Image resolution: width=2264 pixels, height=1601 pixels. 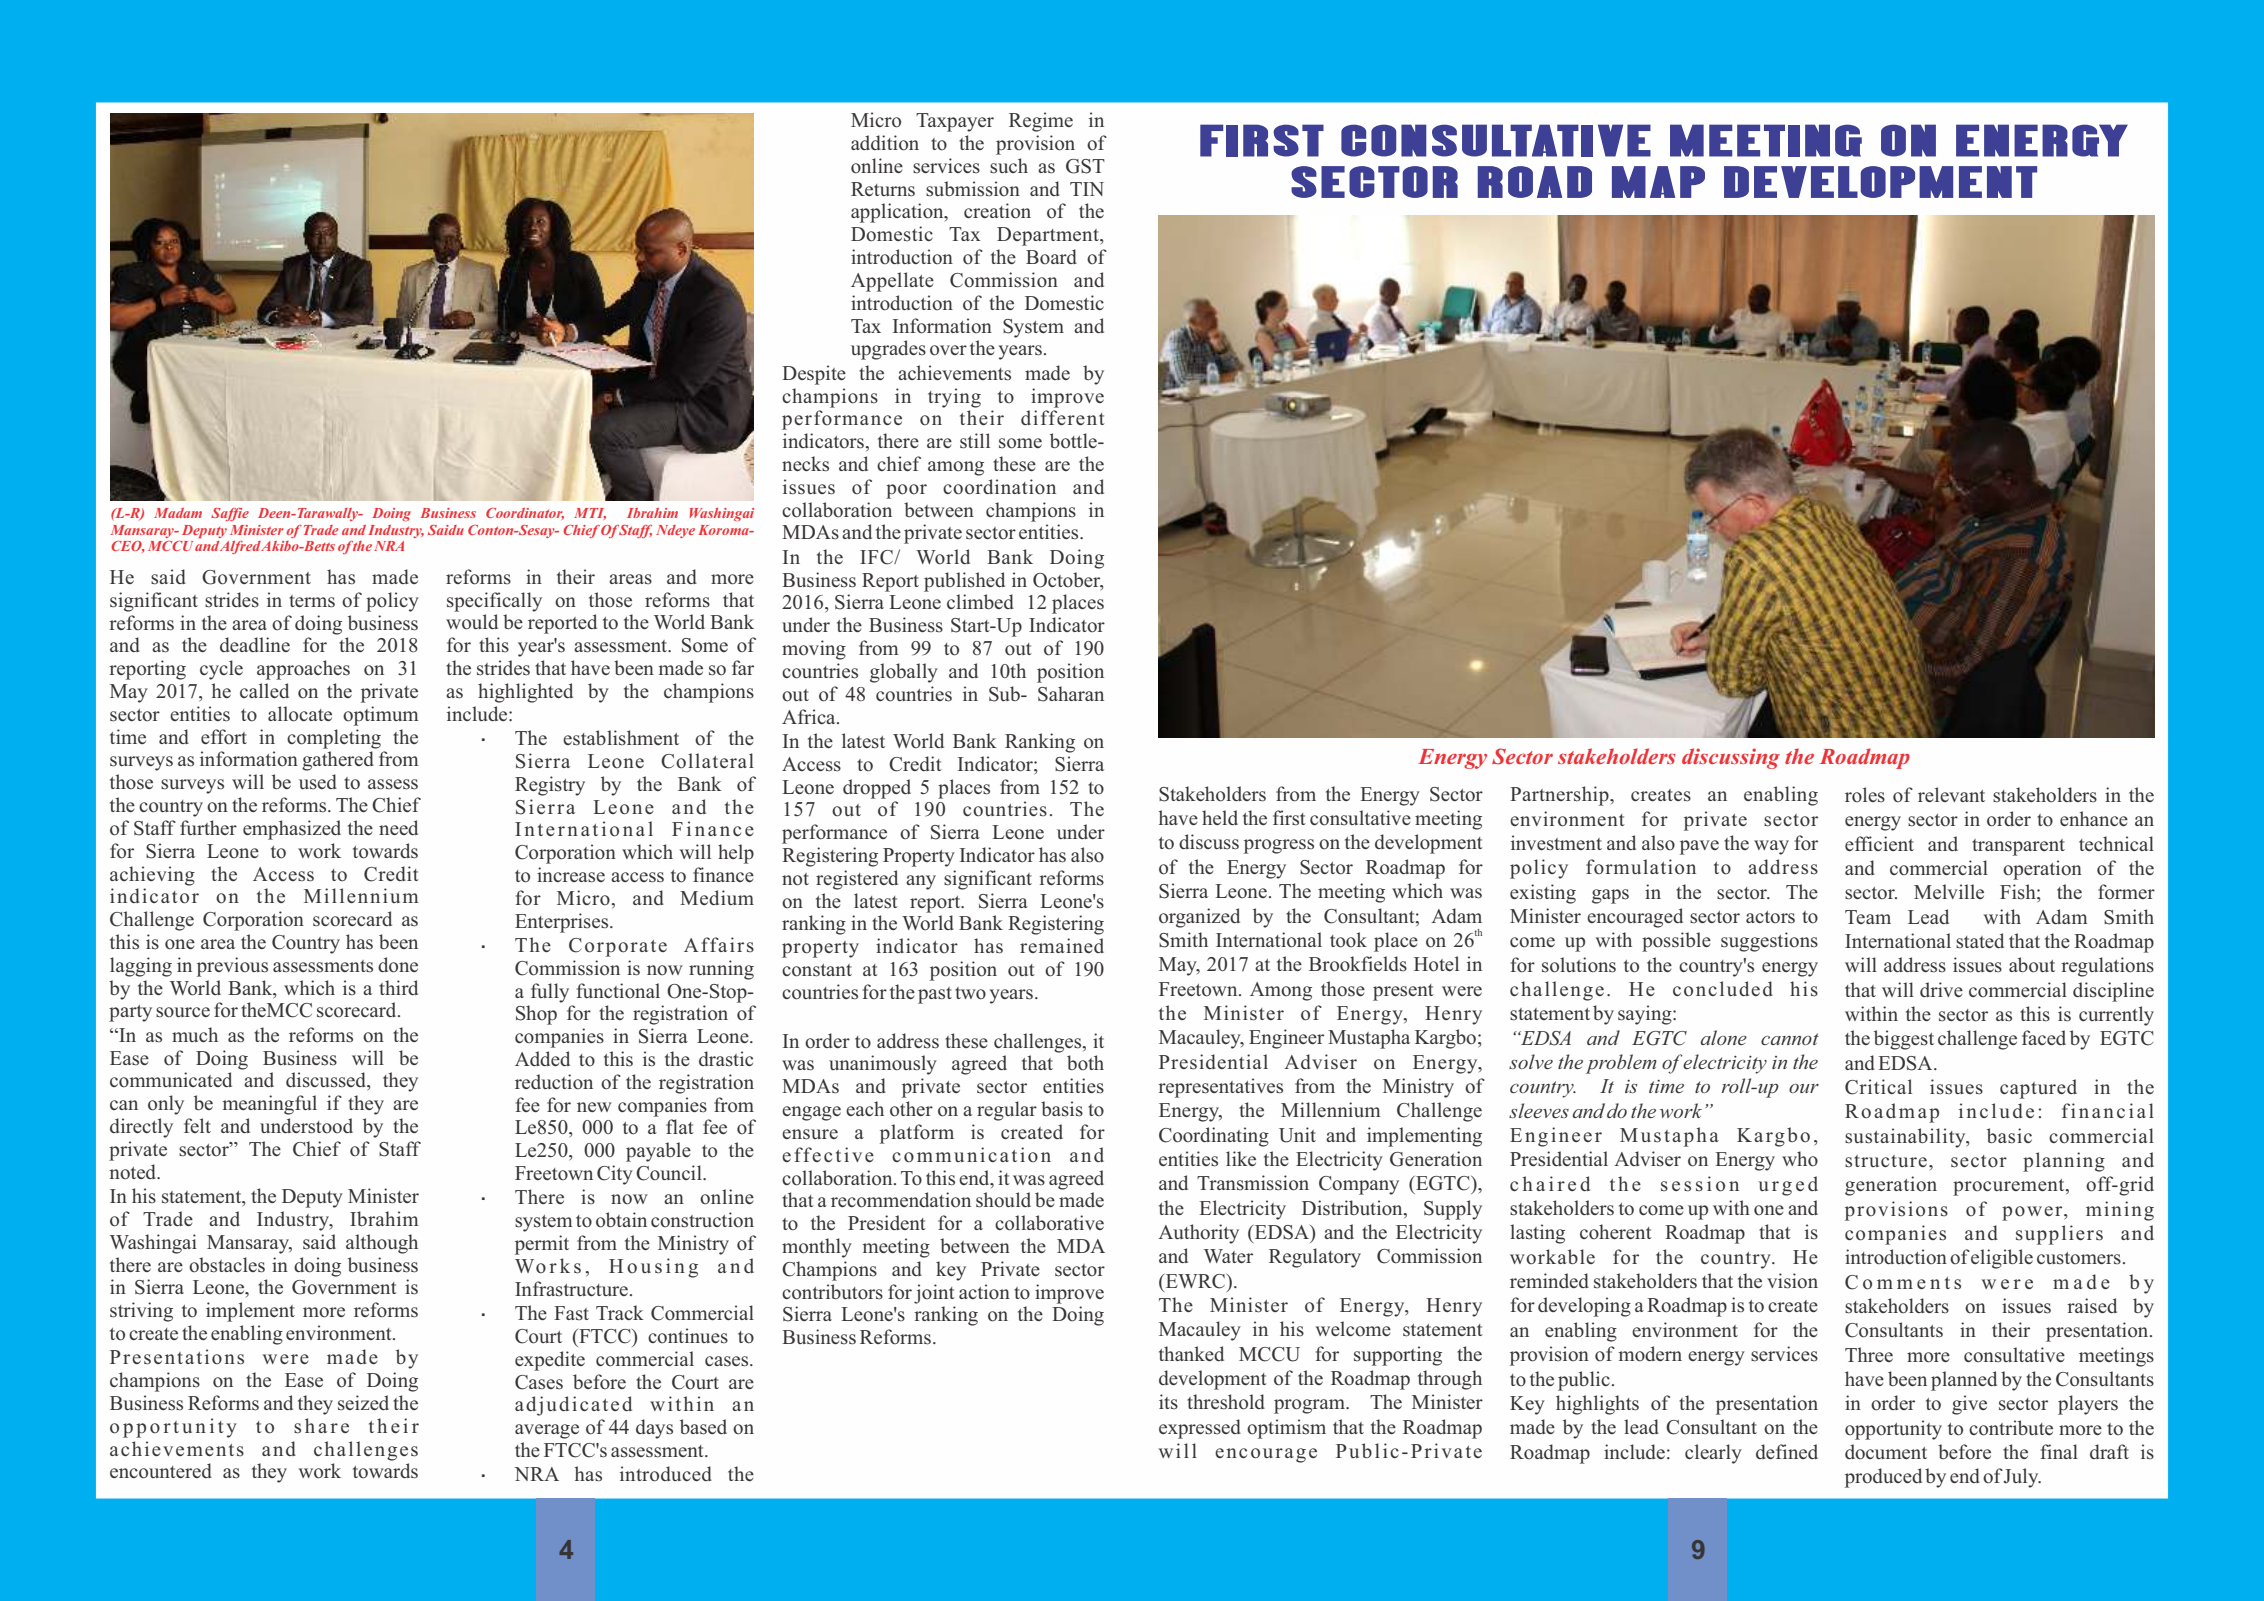 I want to click on expressed, so click(x=1200, y=1429).
